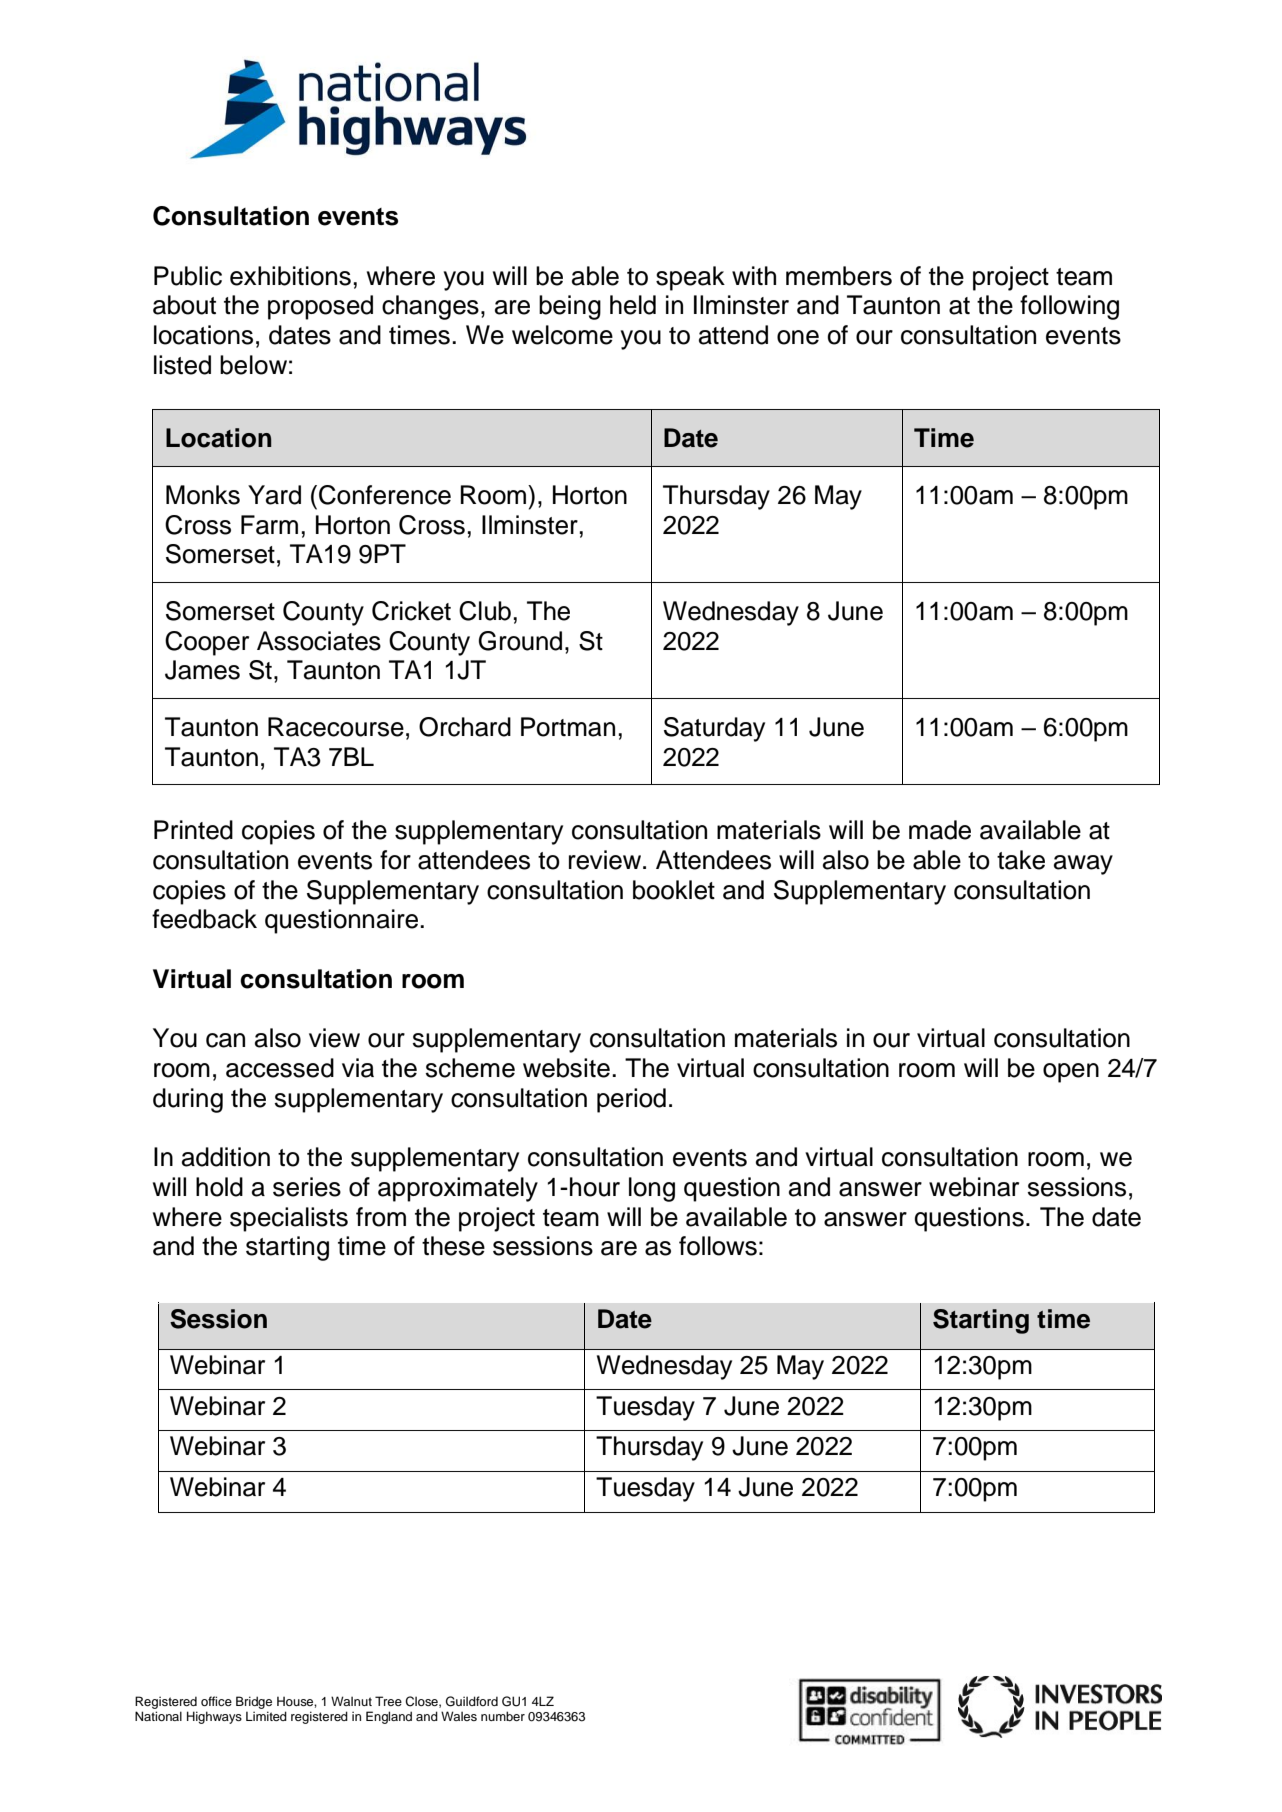 Image resolution: width=1282 pixels, height=1812 pixels. Describe the element at coordinates (472, 1701) in the screenshot. I see `Guildford` at that location.
